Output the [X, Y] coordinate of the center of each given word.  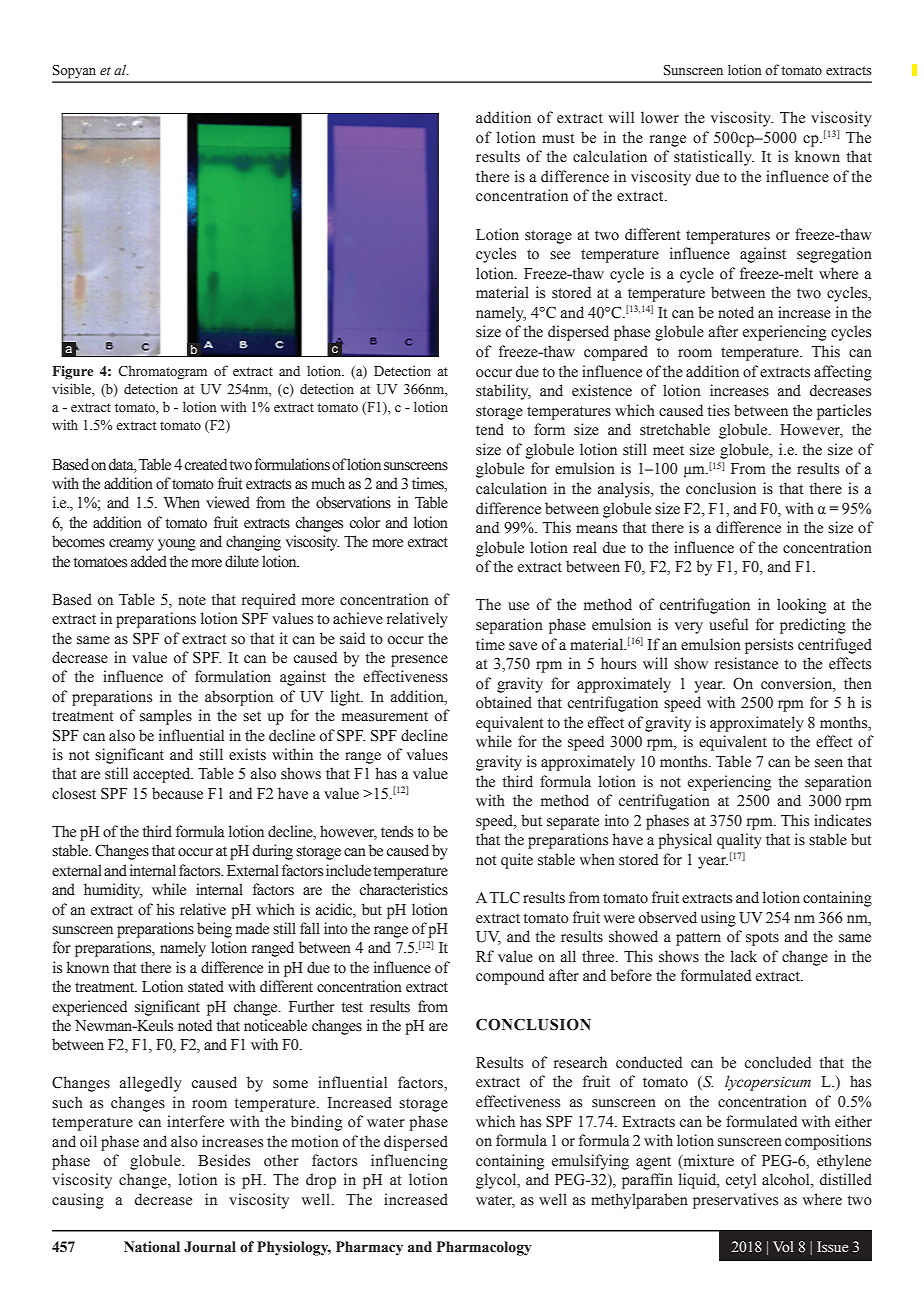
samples [166, 717]
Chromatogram [162, 372]
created [206, 464]
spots [762, 939]
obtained [504, 702]
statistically [714, 158]
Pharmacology [484, 1248]
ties [719, 410]
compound [510, 977]
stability [503, 392]
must [558, 138]
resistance [746, 663]
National [152, 1247]
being [214, 930]
